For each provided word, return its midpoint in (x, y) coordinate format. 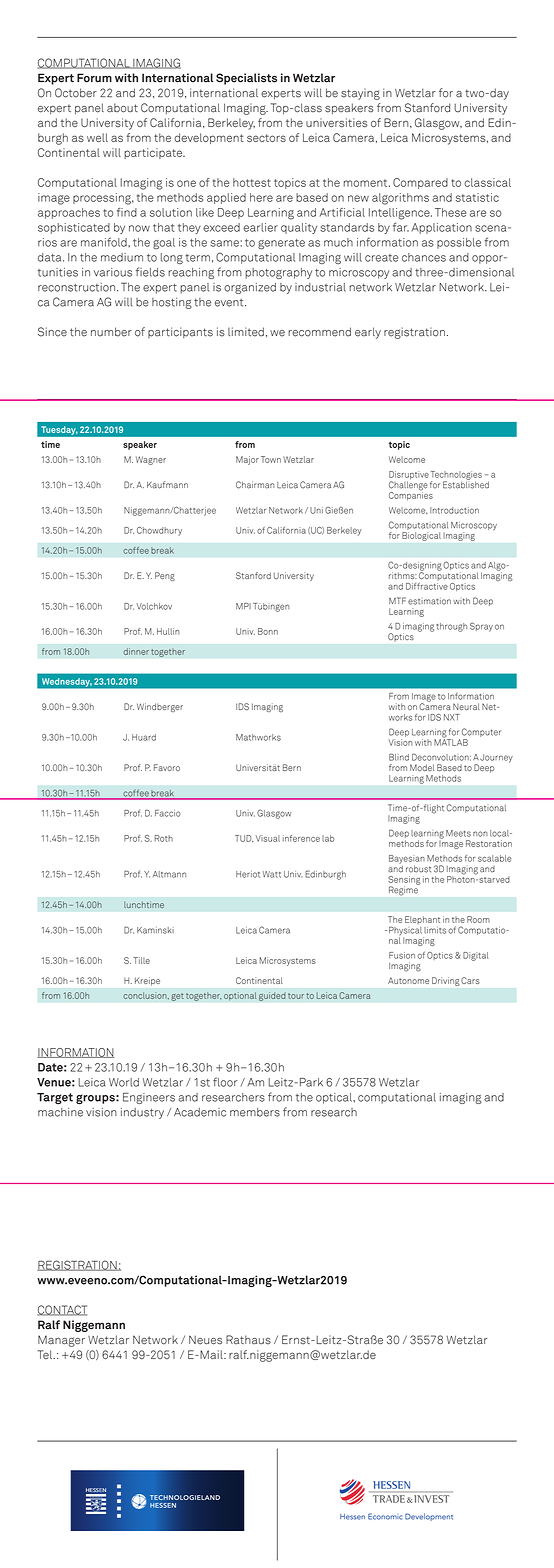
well (97, 137)
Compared (420, 183)
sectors (266, 138)
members (255, 1112)
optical (335, 1098)
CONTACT (62, 1310)
